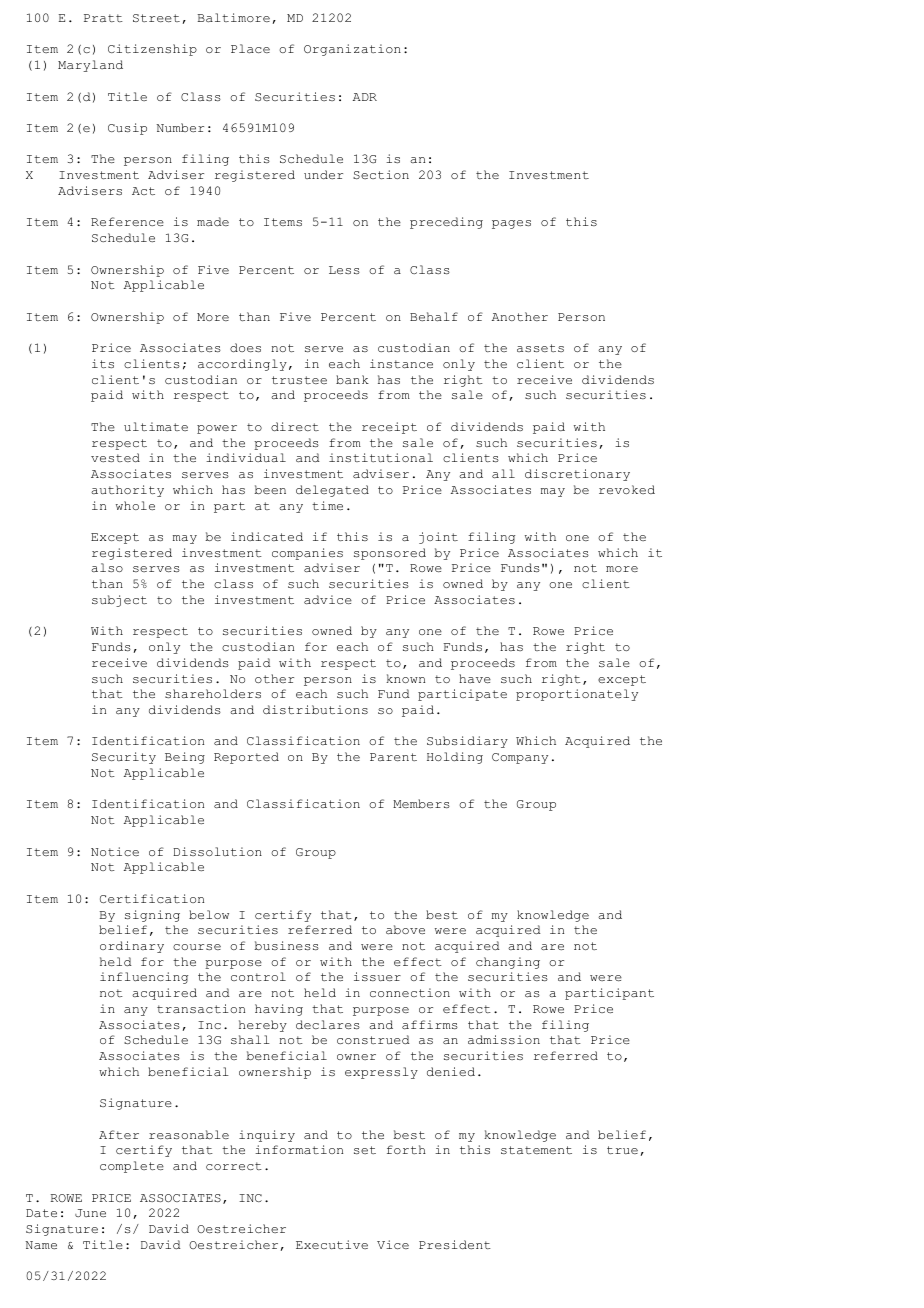  What do you see at coordinates (352, 50) in the image?
I see `Organization` at bounding box center [352, 50].
